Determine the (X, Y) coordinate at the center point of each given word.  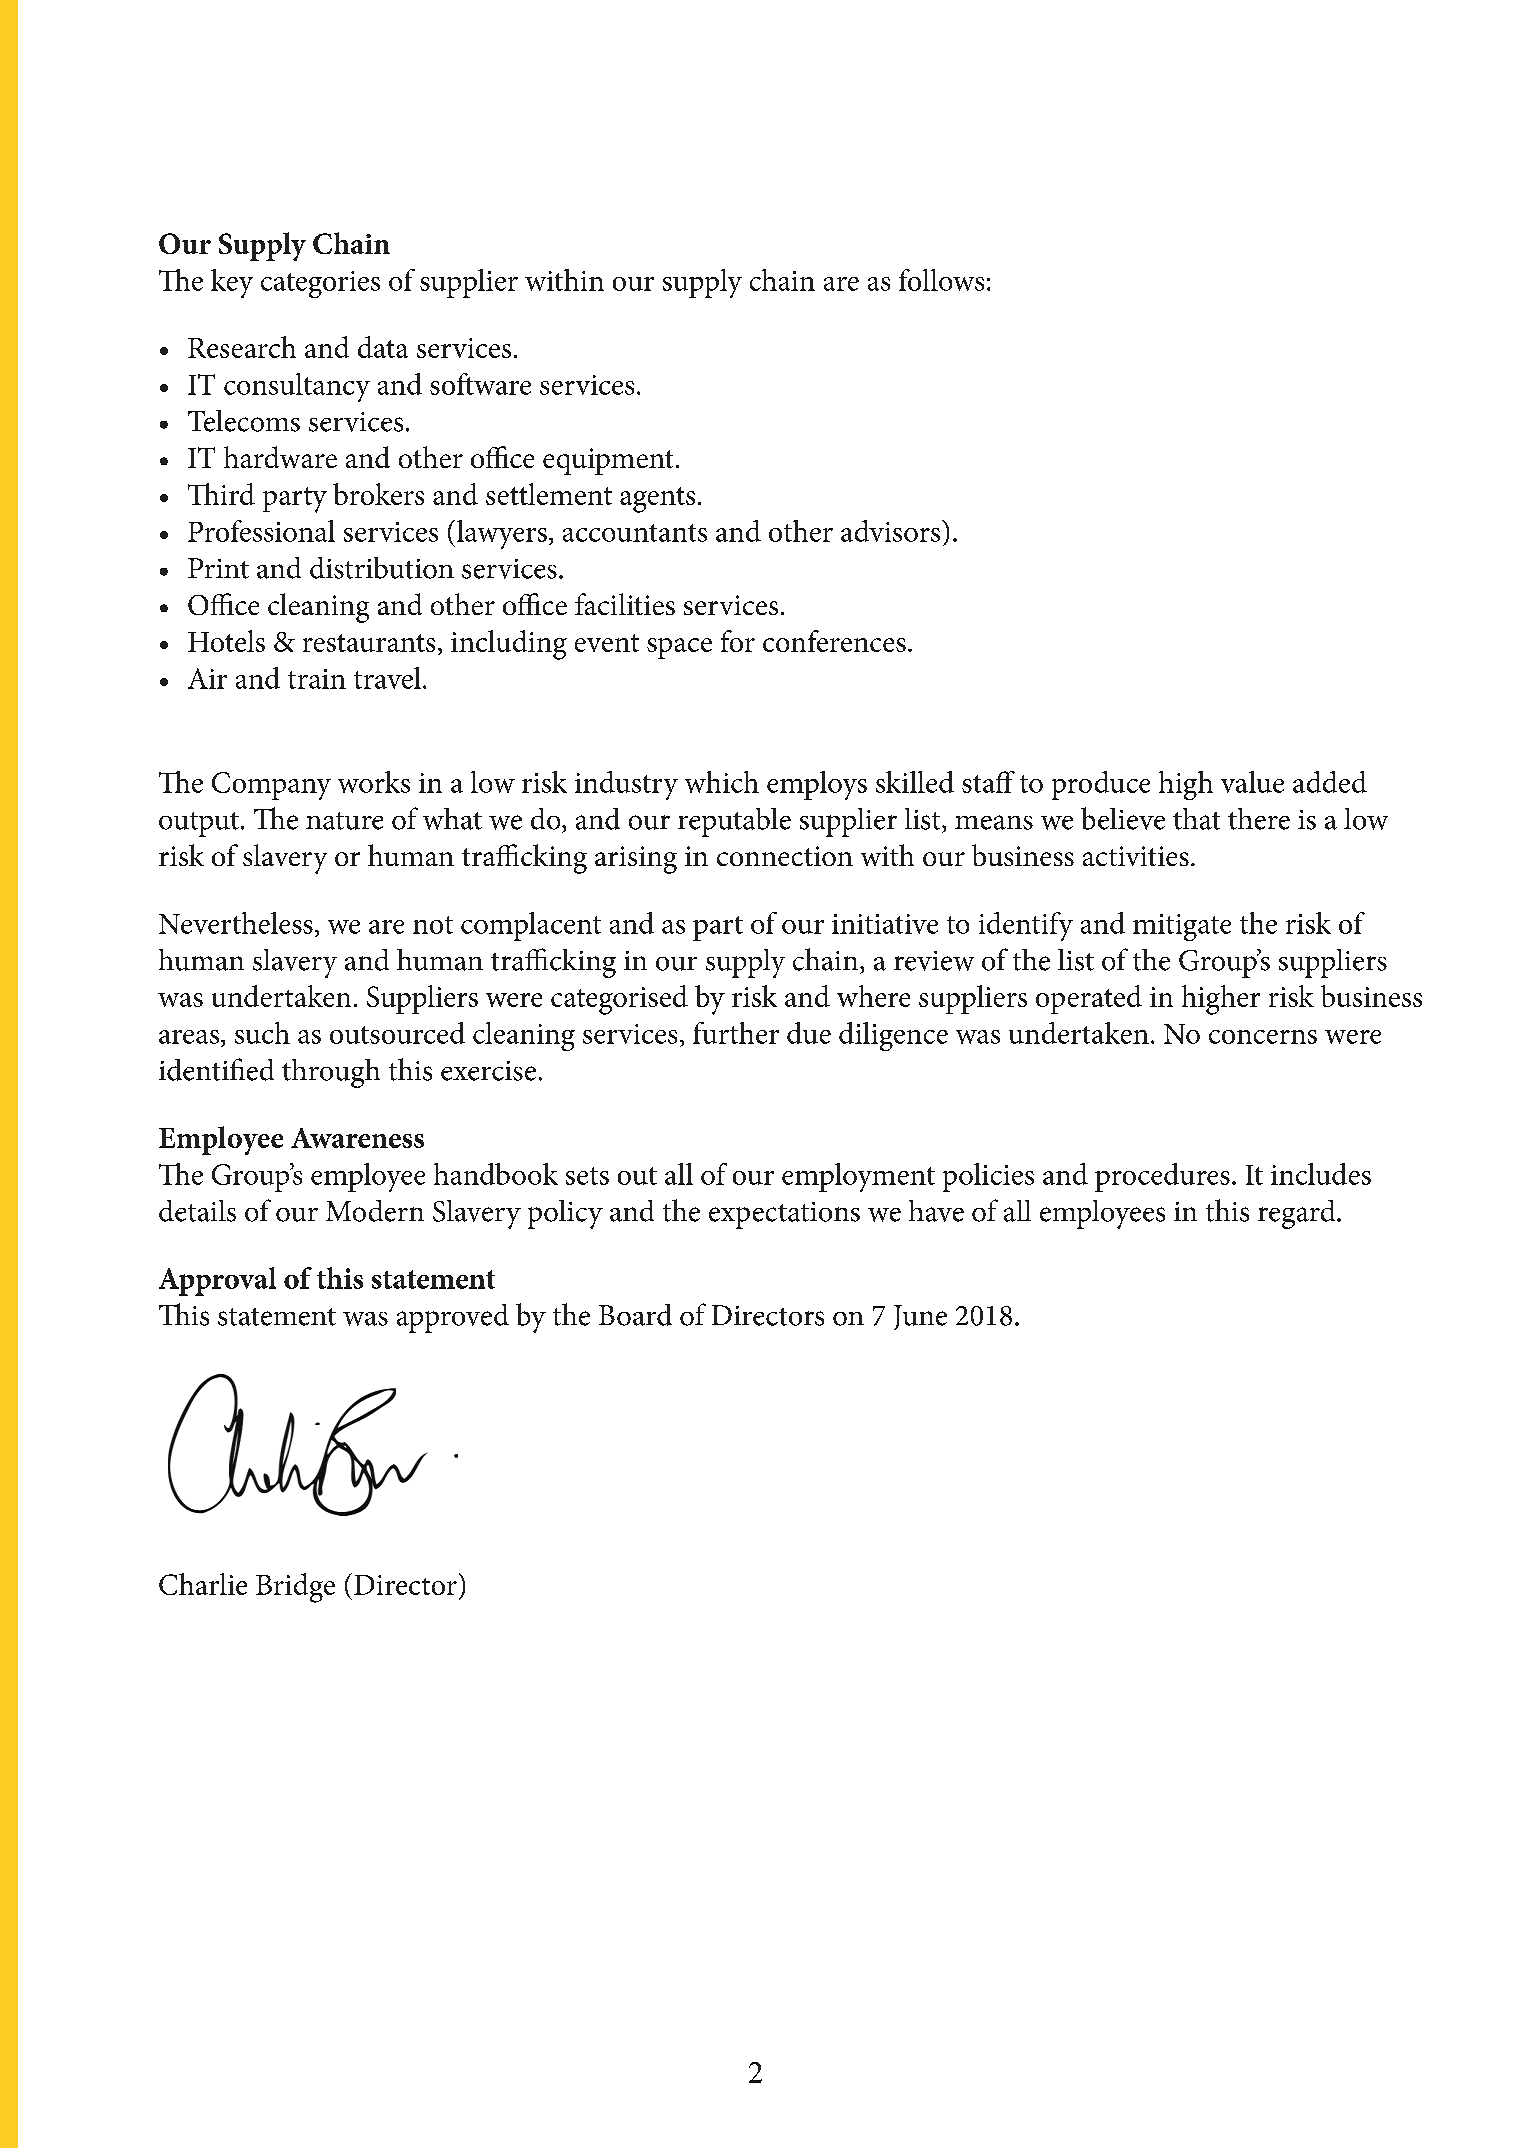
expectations (784, 1215)
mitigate (1182, 927)
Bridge (295, 1588)
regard (1298, 1214)
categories (320, 284)
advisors (892, 531)
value (1252, 782)
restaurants (369, 643)
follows (941, 280)
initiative (885, 924)
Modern (375, 1211)
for (738, 641)
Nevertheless (236, 923)
